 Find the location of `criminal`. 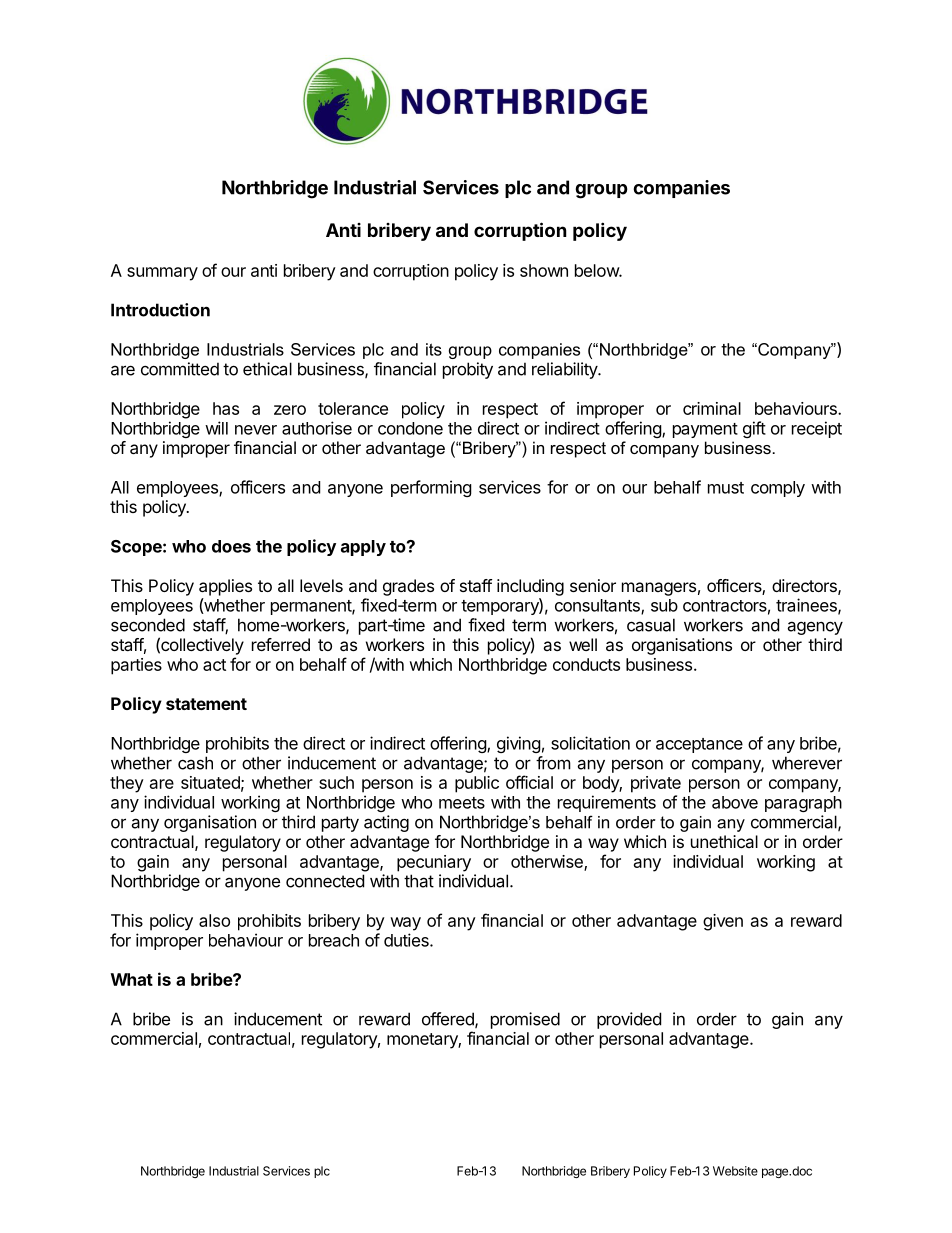

criminal is located at coordinates (712, 408).
